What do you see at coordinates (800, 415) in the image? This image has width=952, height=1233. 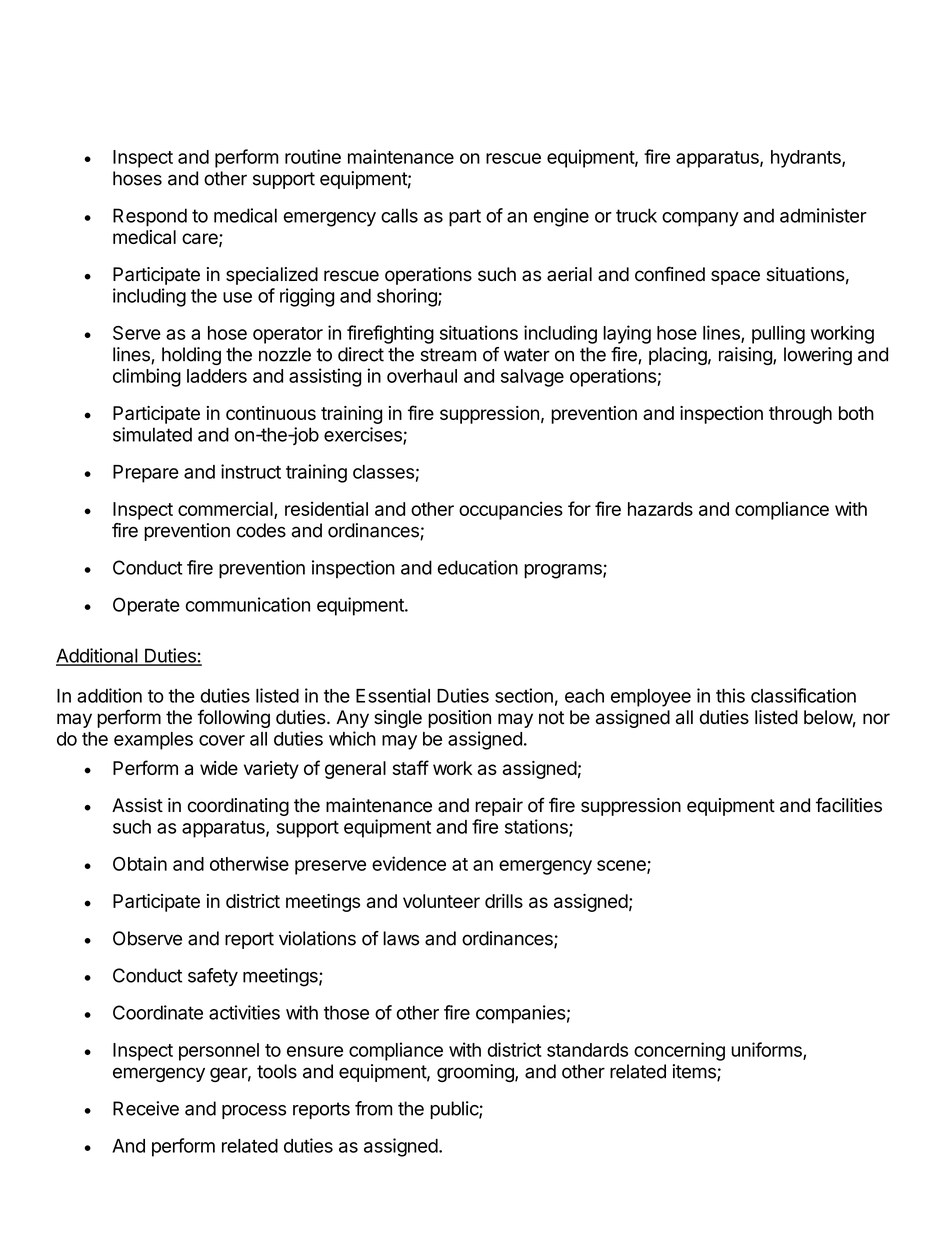 I see `through` at bounding box center [800, 415].
